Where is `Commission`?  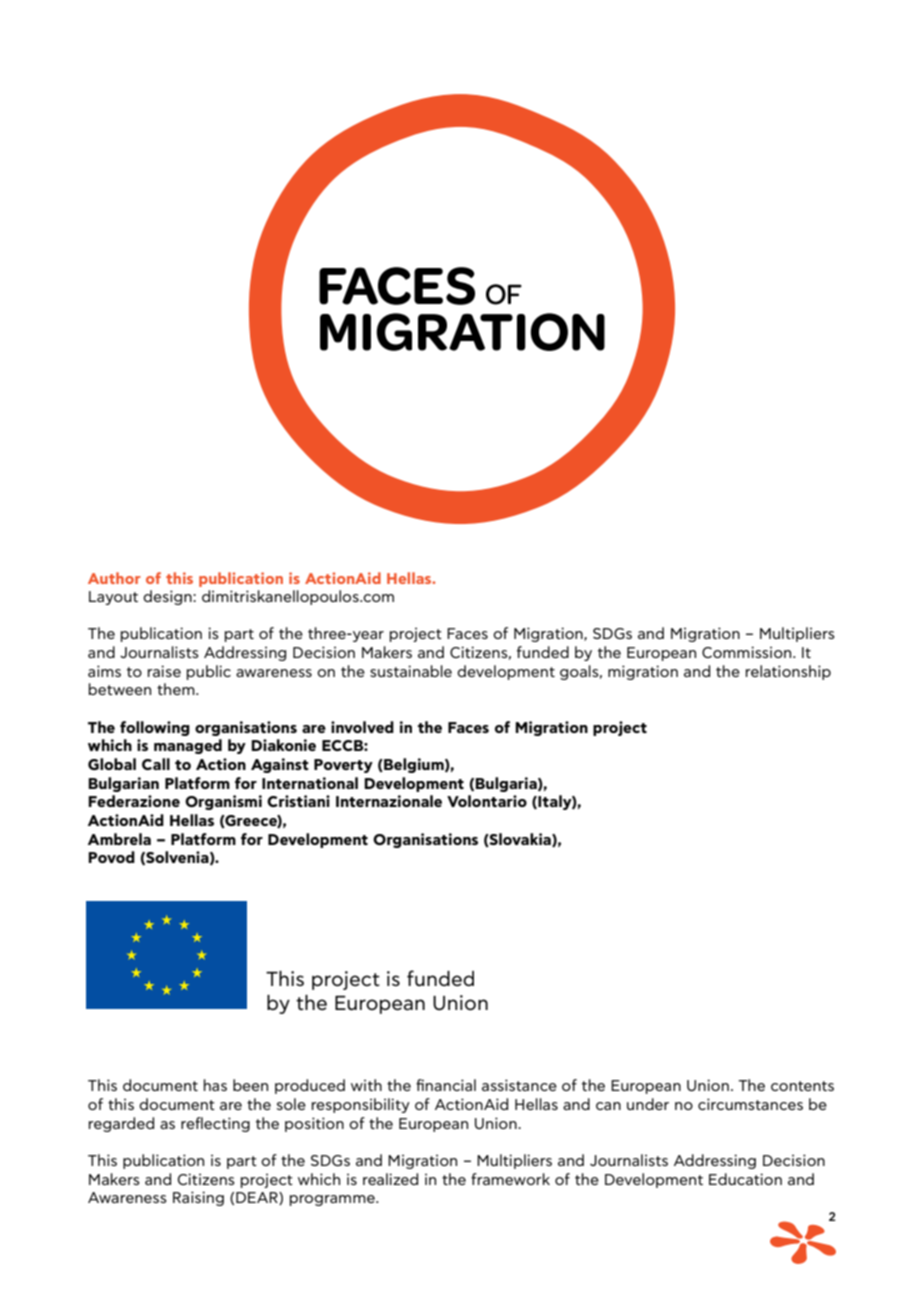
Commission is located at coordinates (748, 652).
